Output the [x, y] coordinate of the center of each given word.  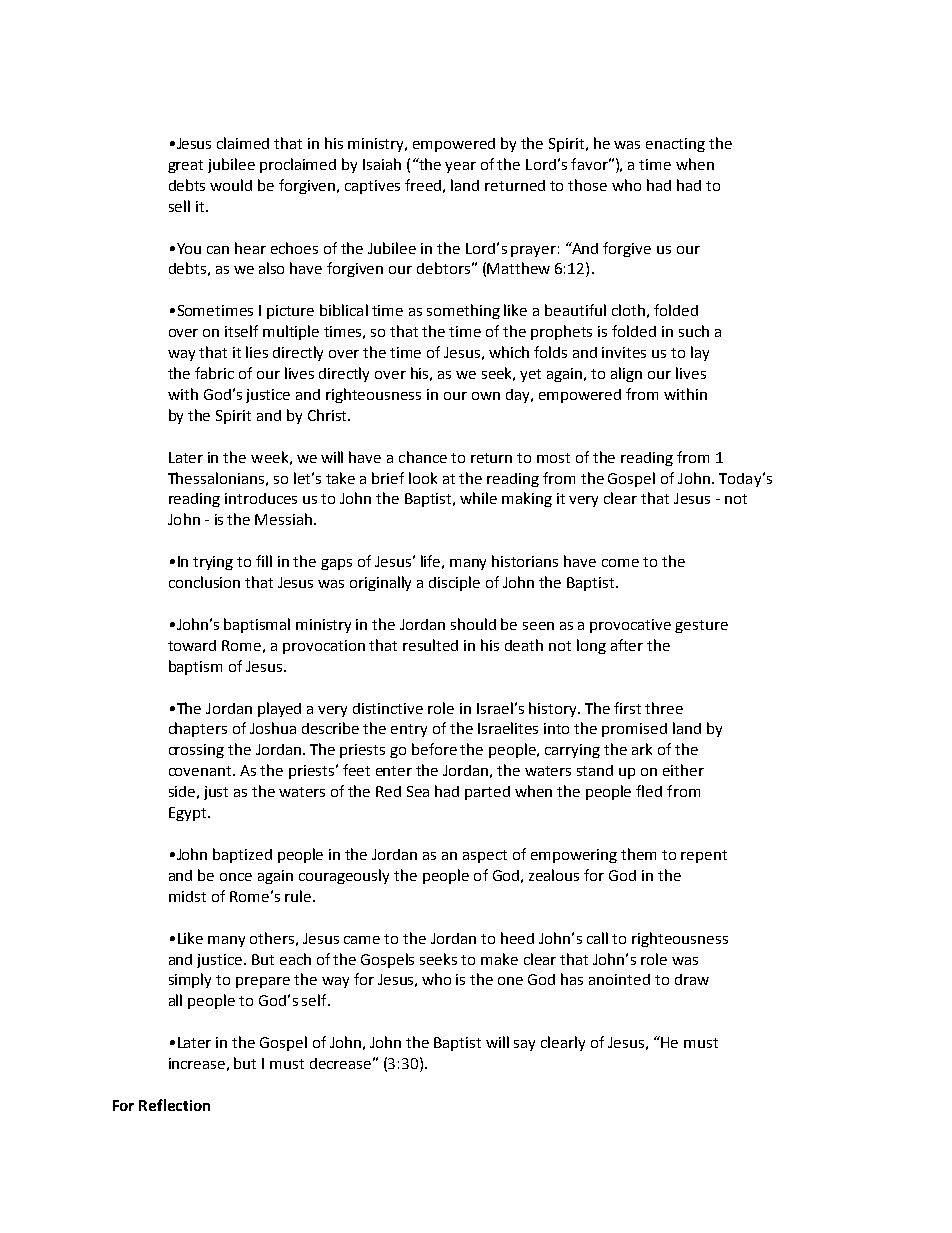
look [423, 478]
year [460, 167]
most [553, 458]
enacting [675, 145]
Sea [418, 791]
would [231, 185]
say [524, 1045]
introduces [261, 498]
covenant [202, 771]
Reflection [174, 1105]
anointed [619, 979]
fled [649, 791]
